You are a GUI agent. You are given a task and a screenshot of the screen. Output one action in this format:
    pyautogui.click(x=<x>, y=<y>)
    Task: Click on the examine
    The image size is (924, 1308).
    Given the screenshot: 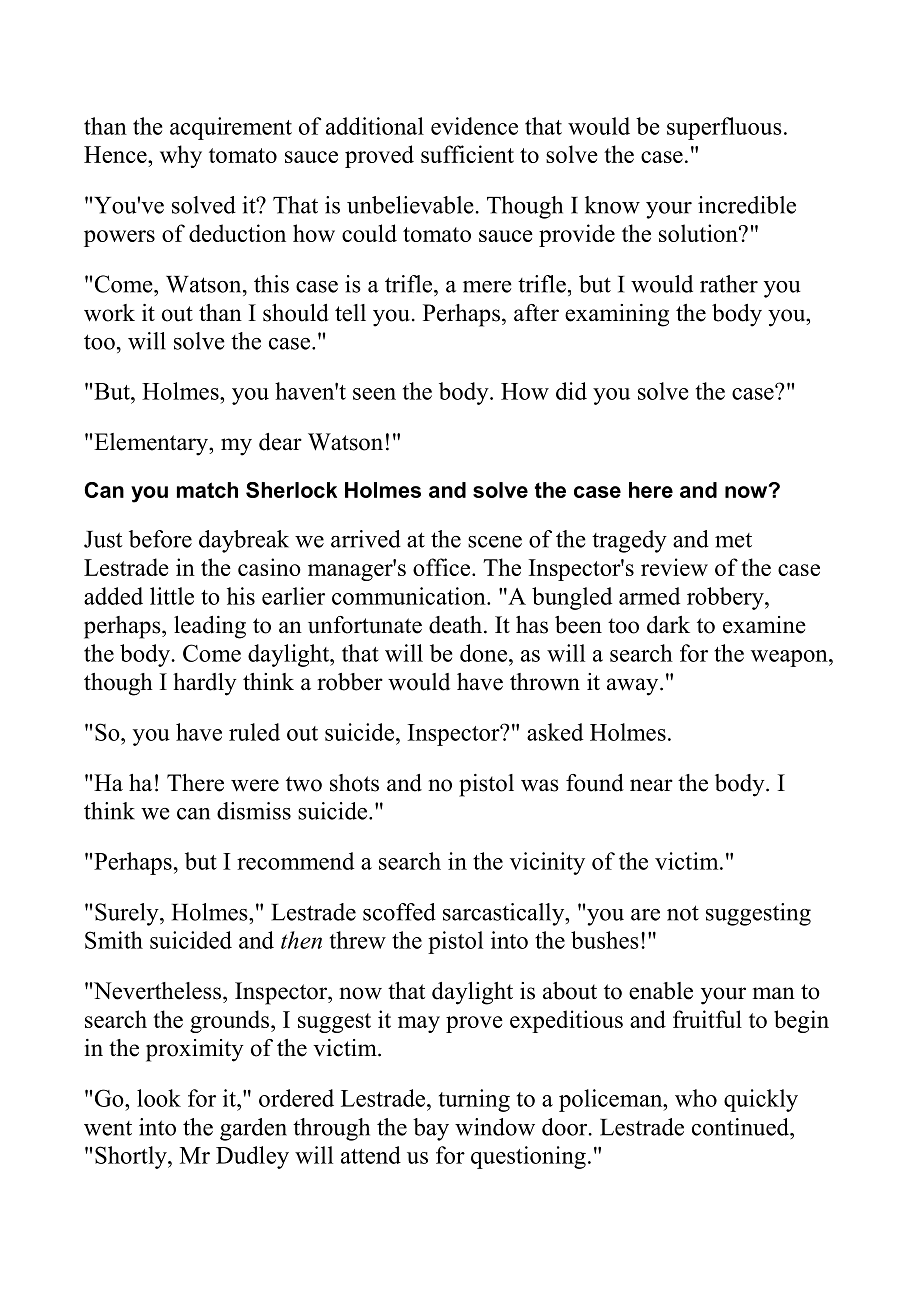 What is the action you would take?
    pyautogui.click(x=764, y=625)
